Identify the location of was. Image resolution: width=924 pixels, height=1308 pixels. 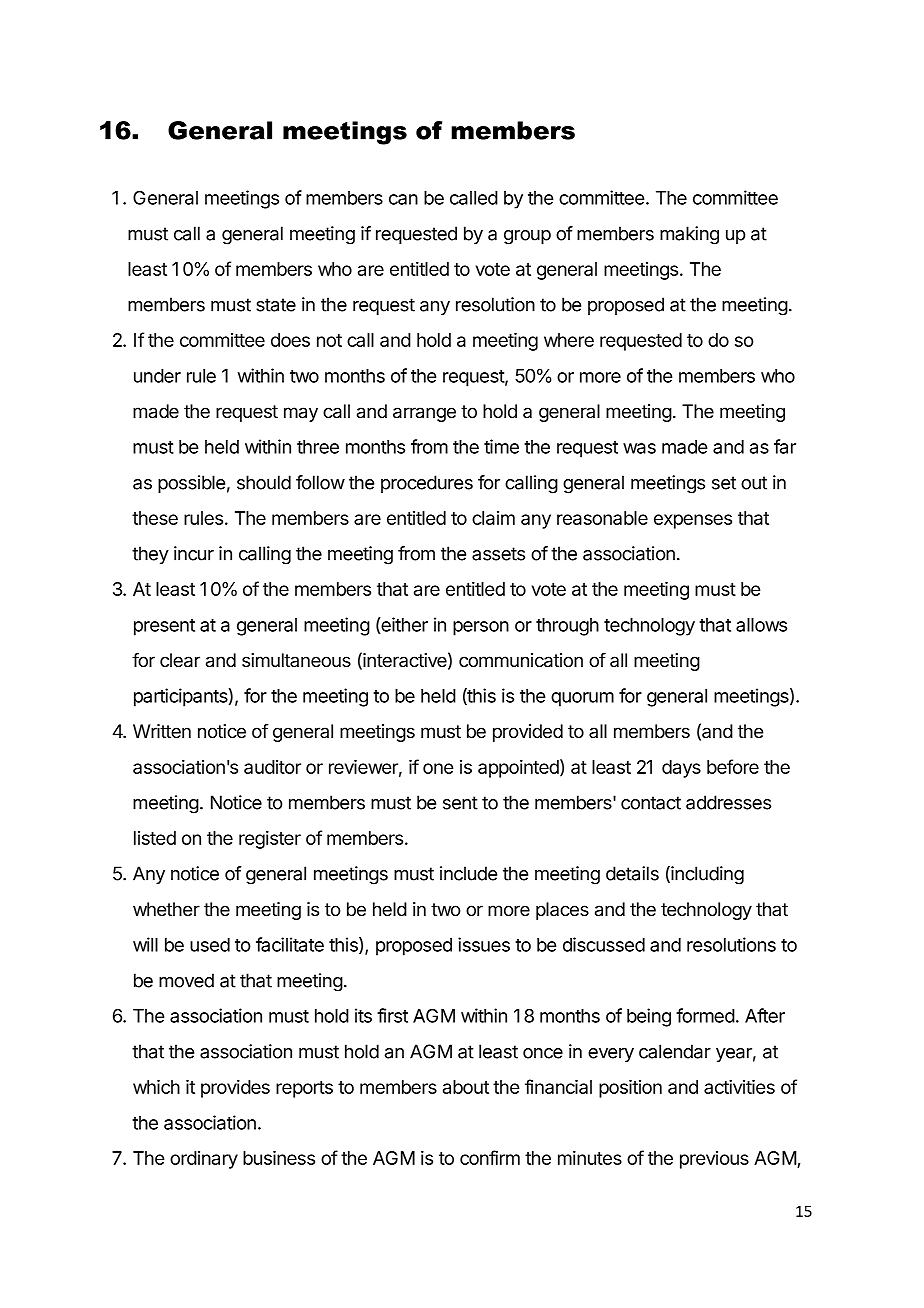
(639, 448).
